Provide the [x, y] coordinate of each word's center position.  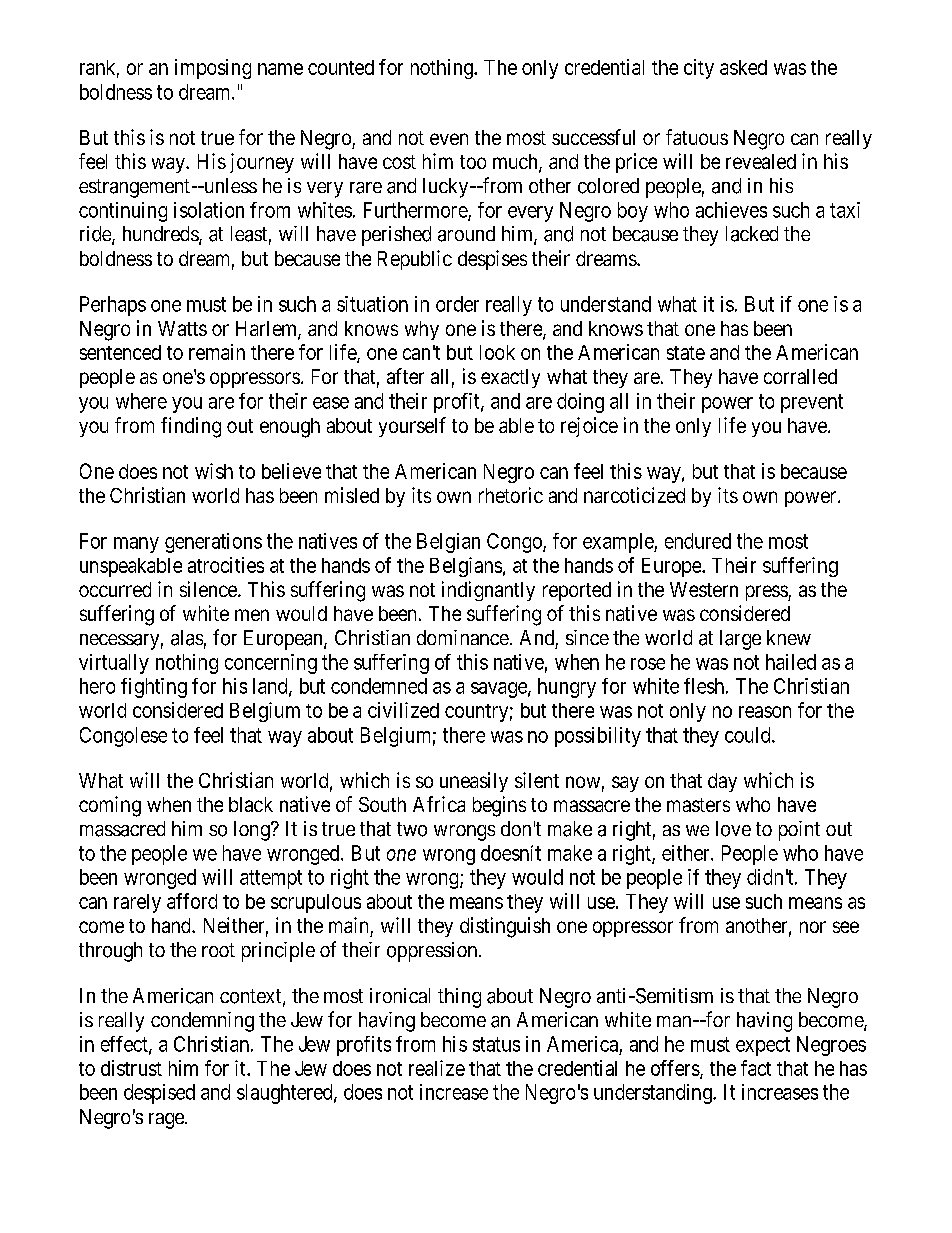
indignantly [488, 591]
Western [704, 589]
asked [743, 67]
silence [209, 589]
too [473, 162]
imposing [213, 69]
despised [159, 1094]
